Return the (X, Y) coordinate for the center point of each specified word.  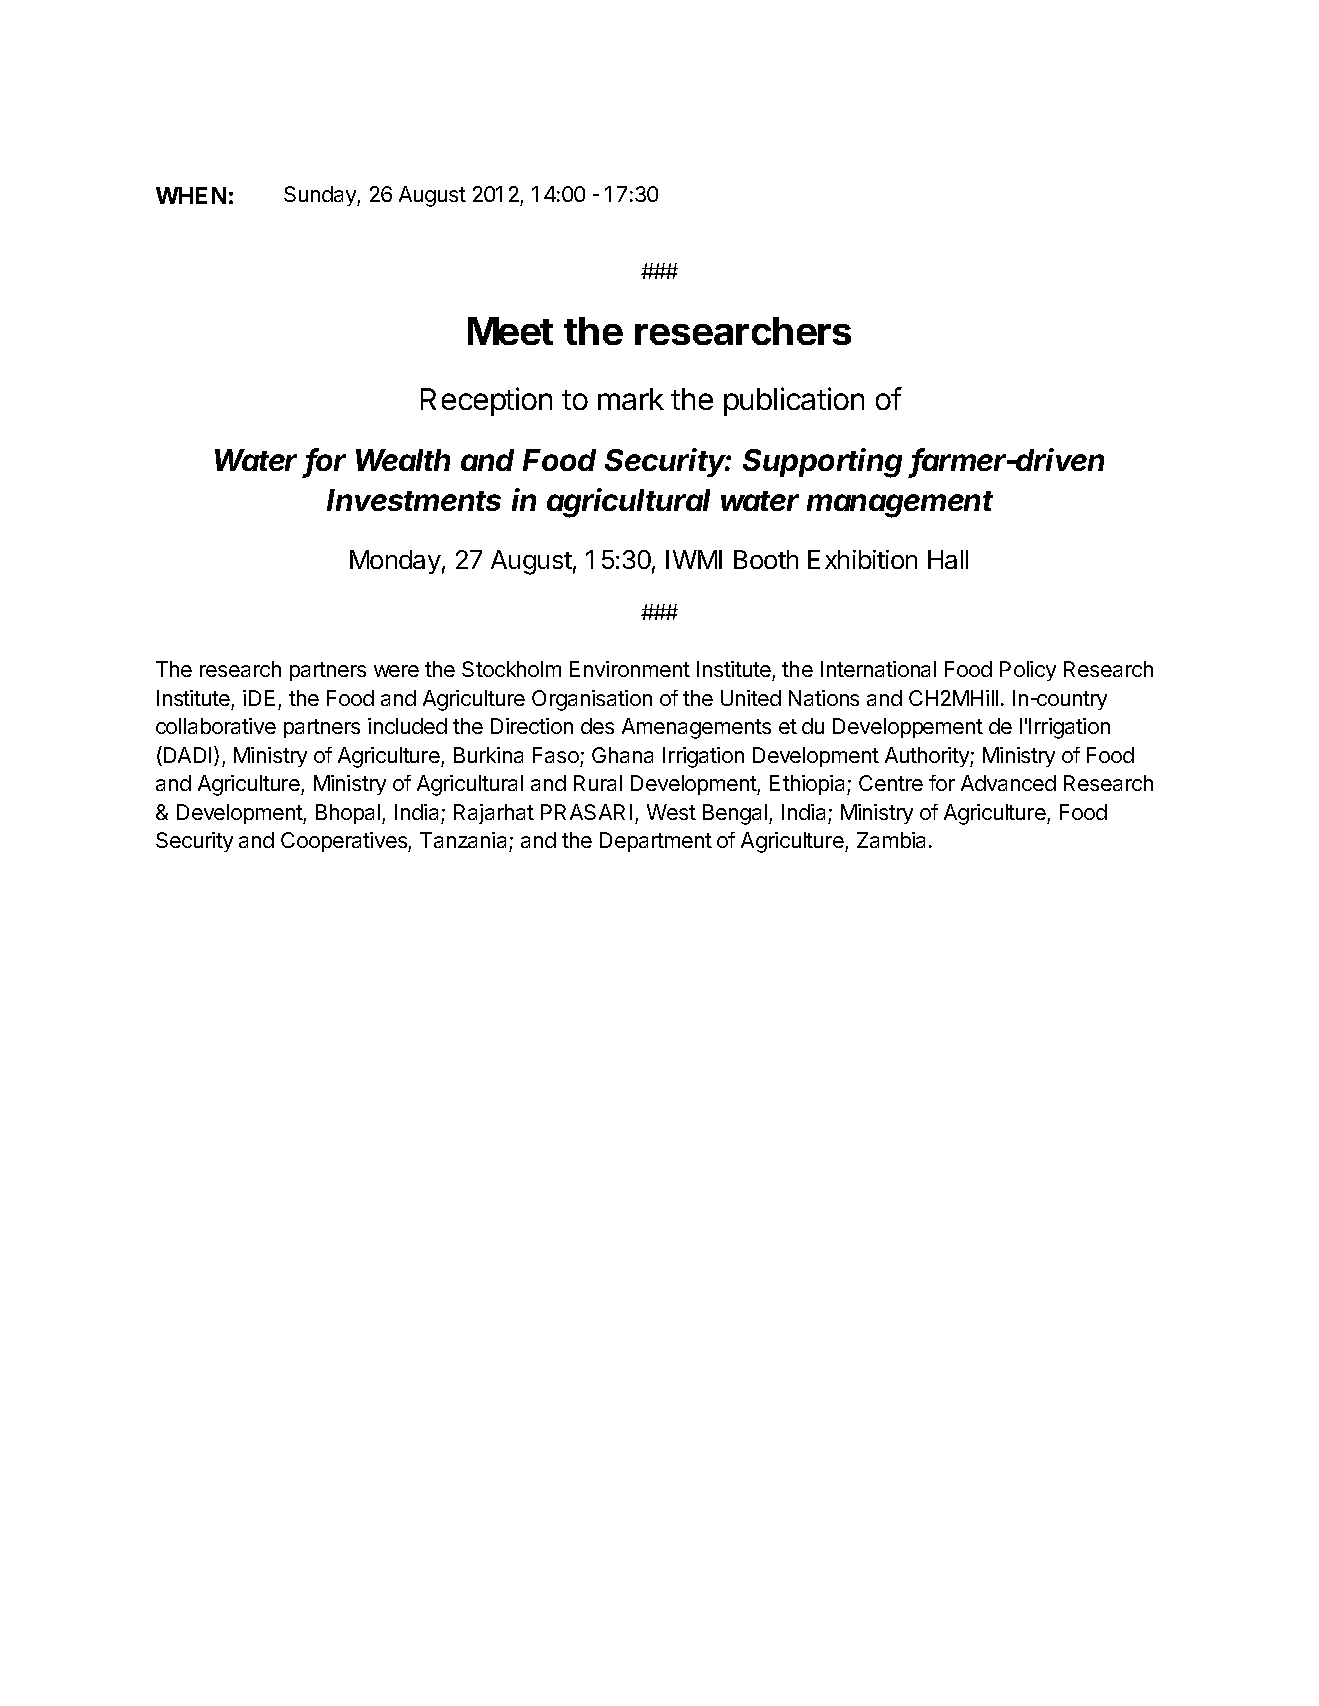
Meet (510, 331)
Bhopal (349, 814)
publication (794, 401)
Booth (766, 559)
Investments (414, 500)
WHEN (191, 195)
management (900, 504)
